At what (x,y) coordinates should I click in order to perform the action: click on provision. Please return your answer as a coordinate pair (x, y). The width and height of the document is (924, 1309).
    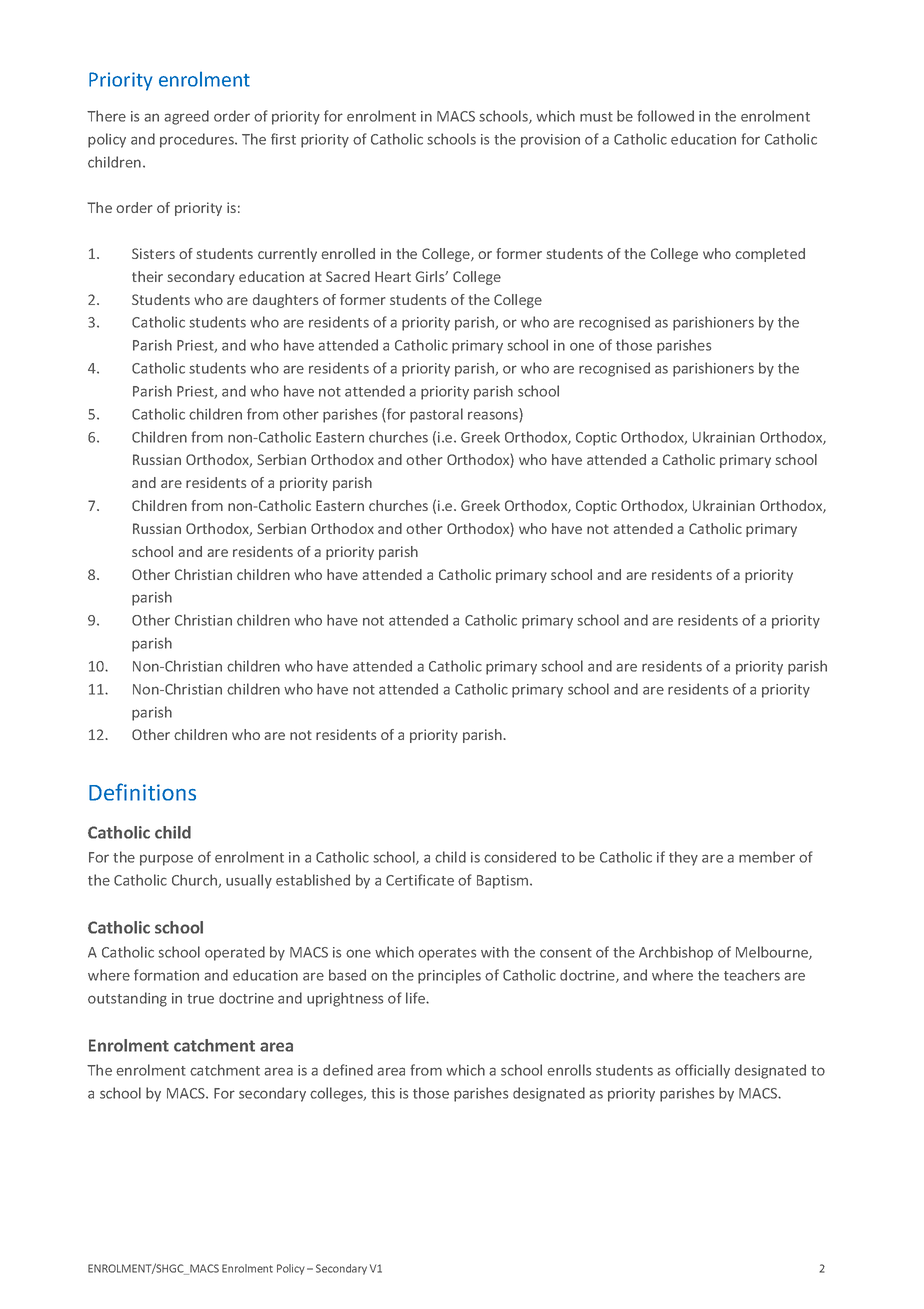
    Looking at the image, I should click on (550, 141).
